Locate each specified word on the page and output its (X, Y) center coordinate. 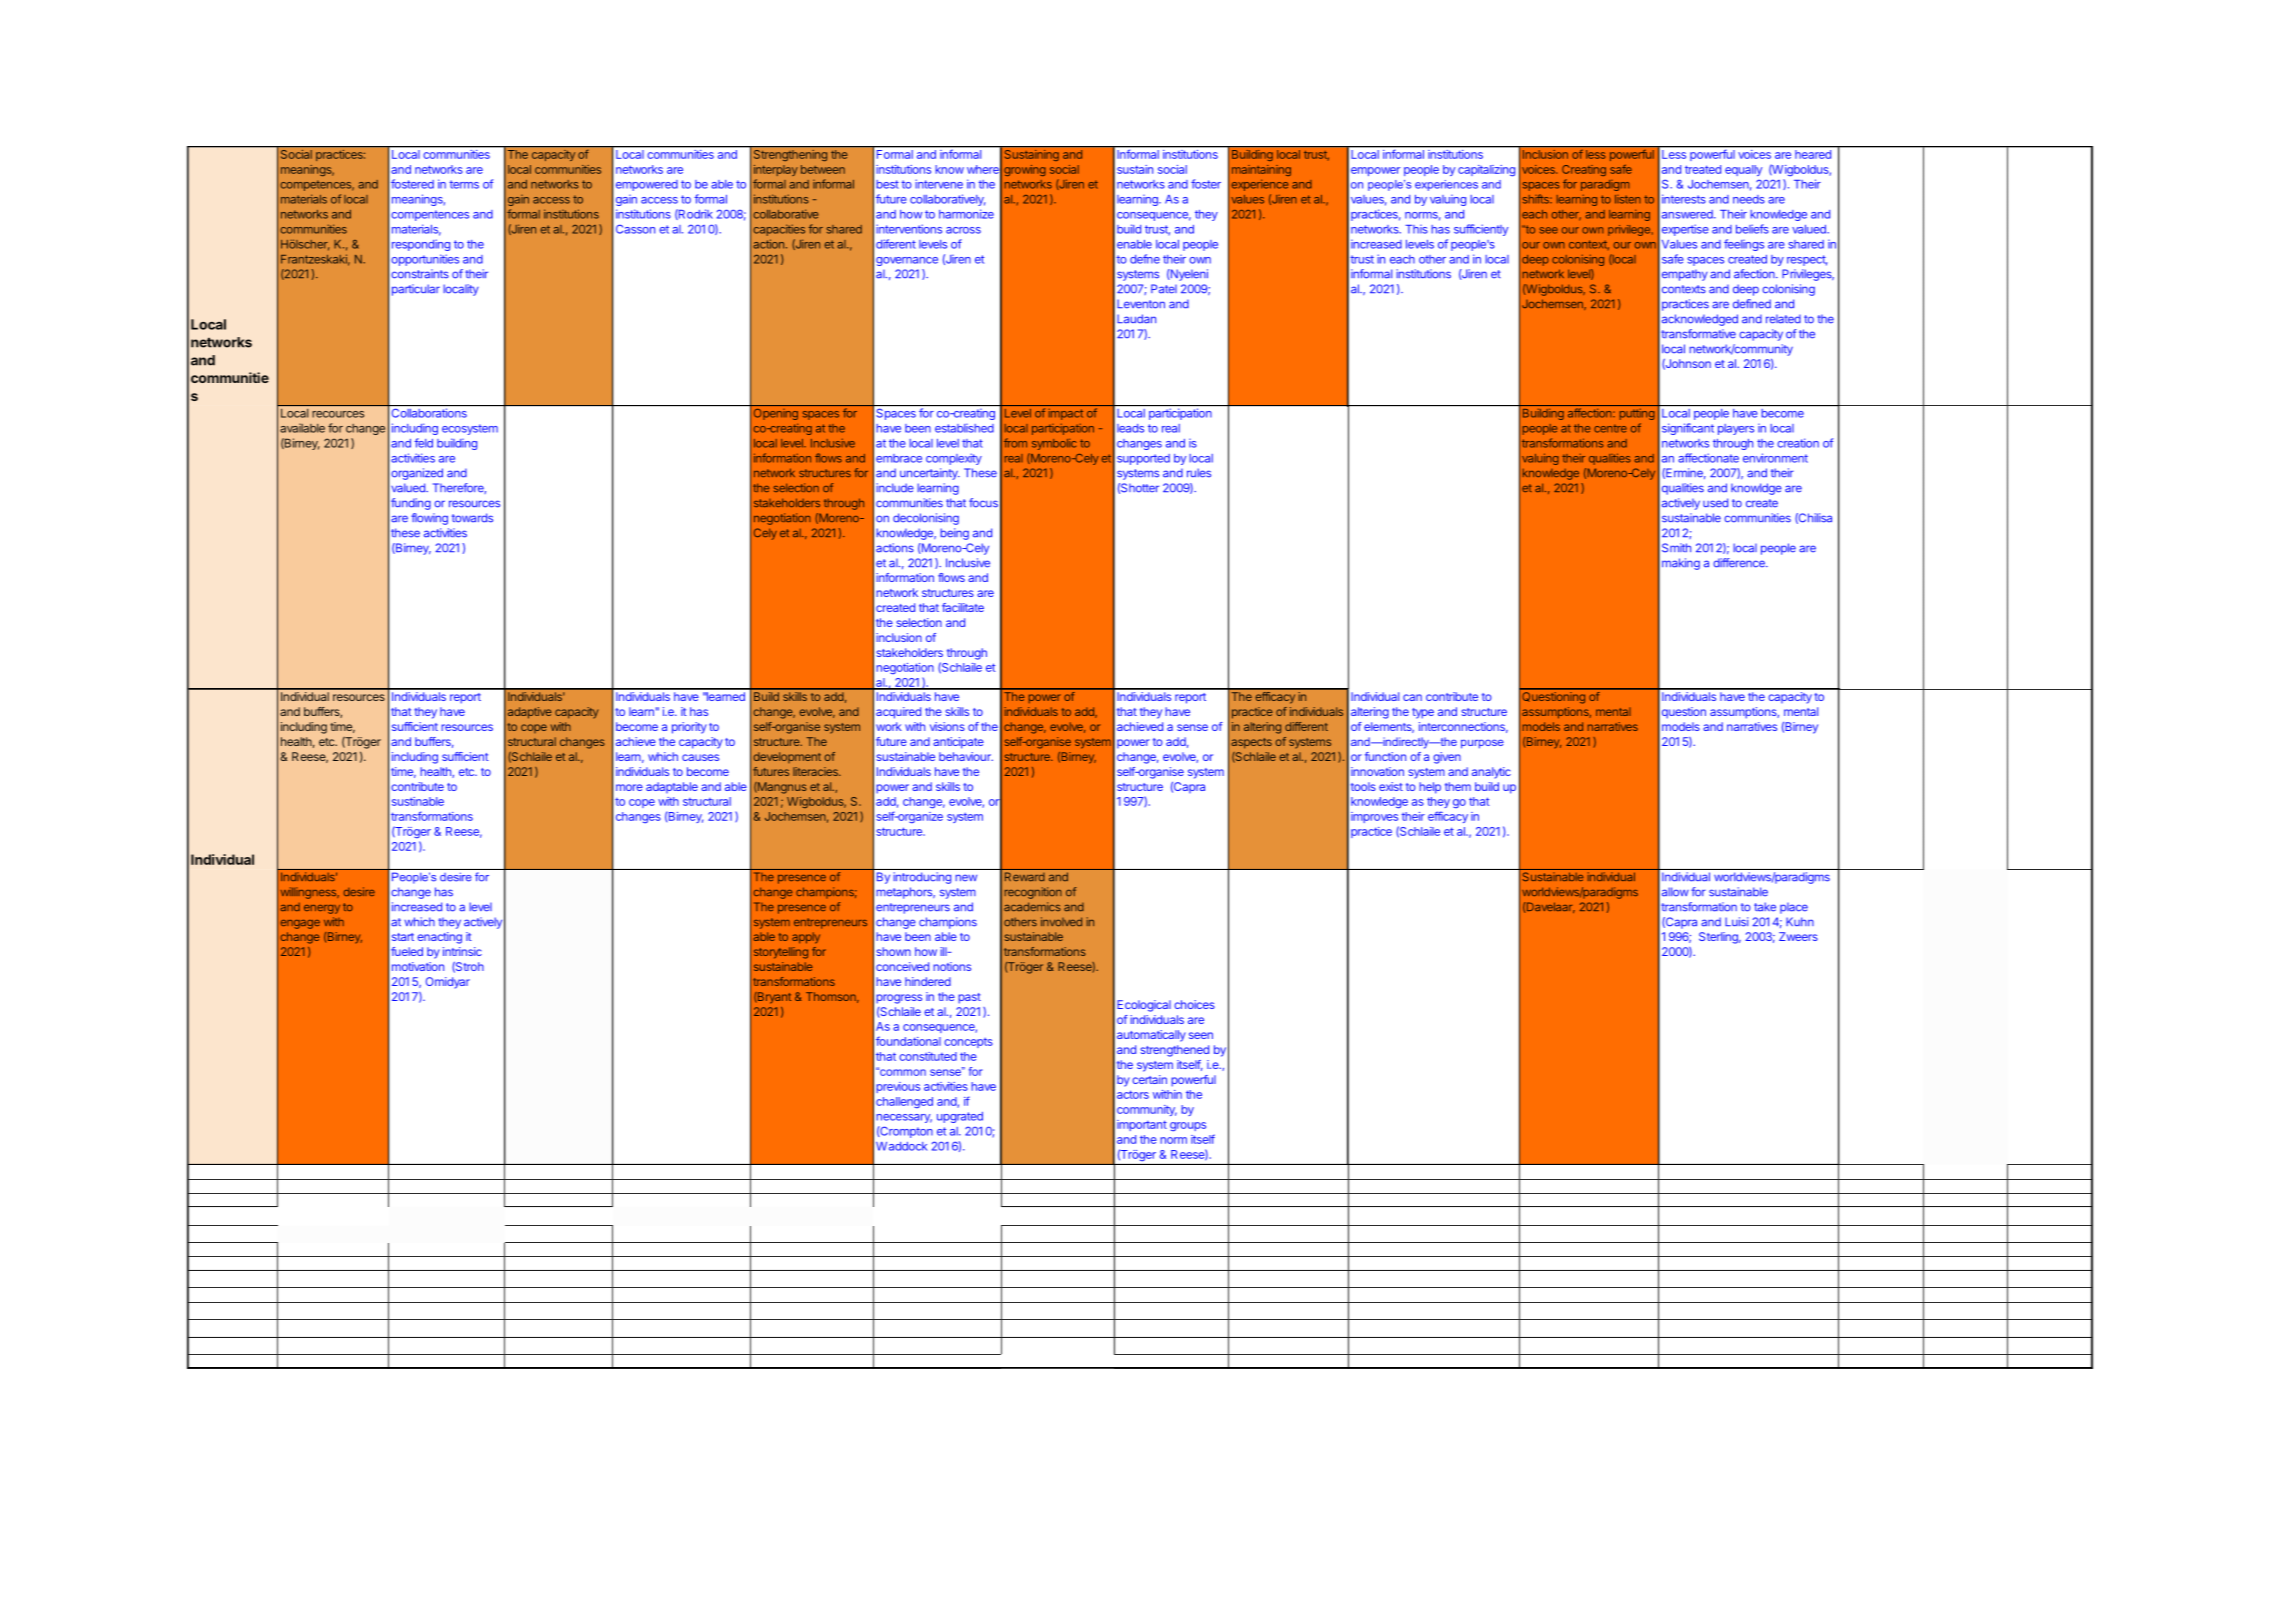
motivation (418, 966)
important (1142, 1125)
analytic (1491, 773)
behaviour (966, 756)
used (1715, 503)
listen (1628, 199)
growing (1025, 170)
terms (464, 184)
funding (411, 504)
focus (983, 503)
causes (700, 757)
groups (1188, 1127)
